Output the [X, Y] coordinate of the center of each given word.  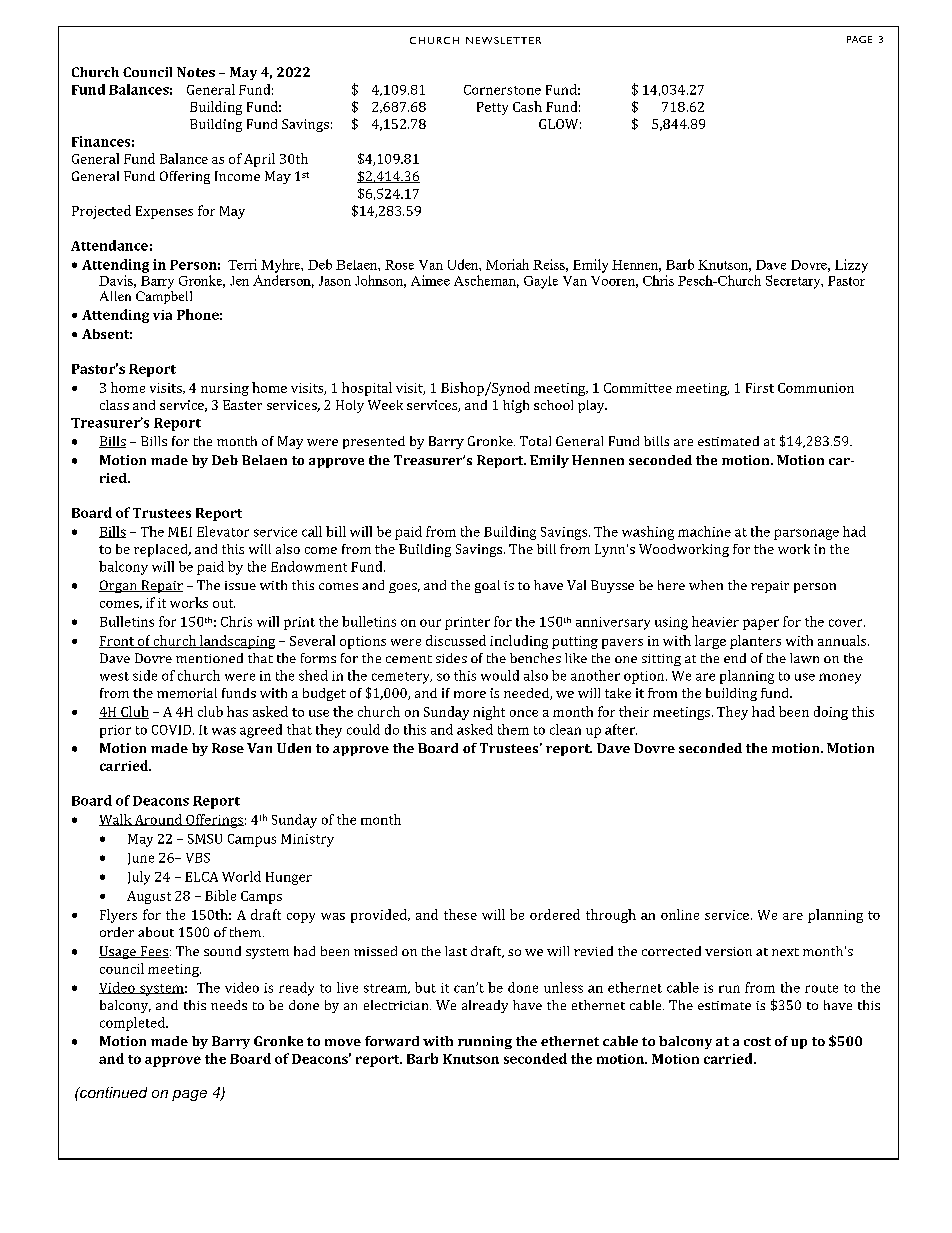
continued [112, 1092]
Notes [196, 72]
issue [240, 585]
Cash [527, 106]
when [706, 585]
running [485, 1042]
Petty [492, 108]
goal [487, 586]
